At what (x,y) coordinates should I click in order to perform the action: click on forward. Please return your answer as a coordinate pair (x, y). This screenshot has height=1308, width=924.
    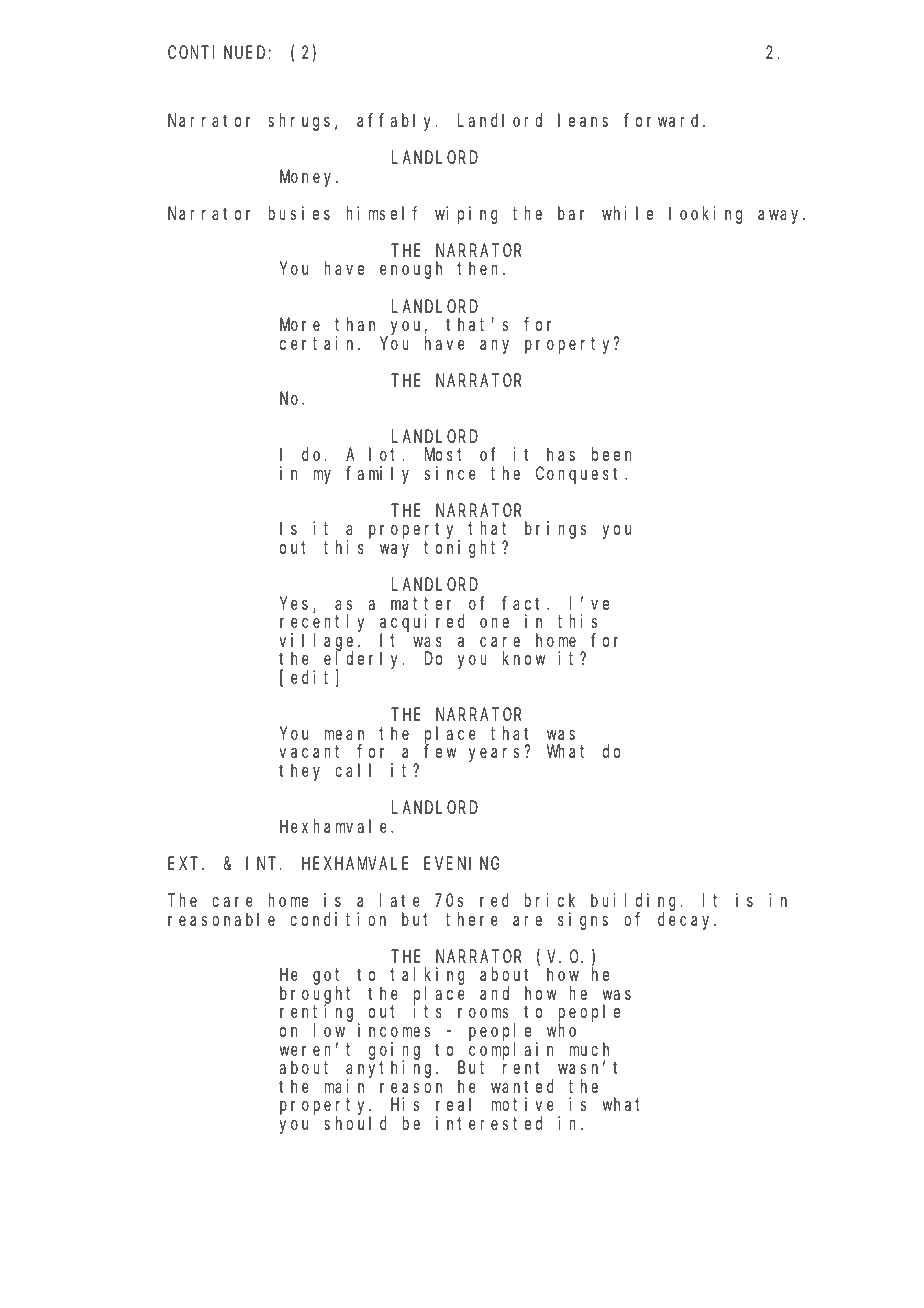
    Looking at the image, I should click on (664, 120).
